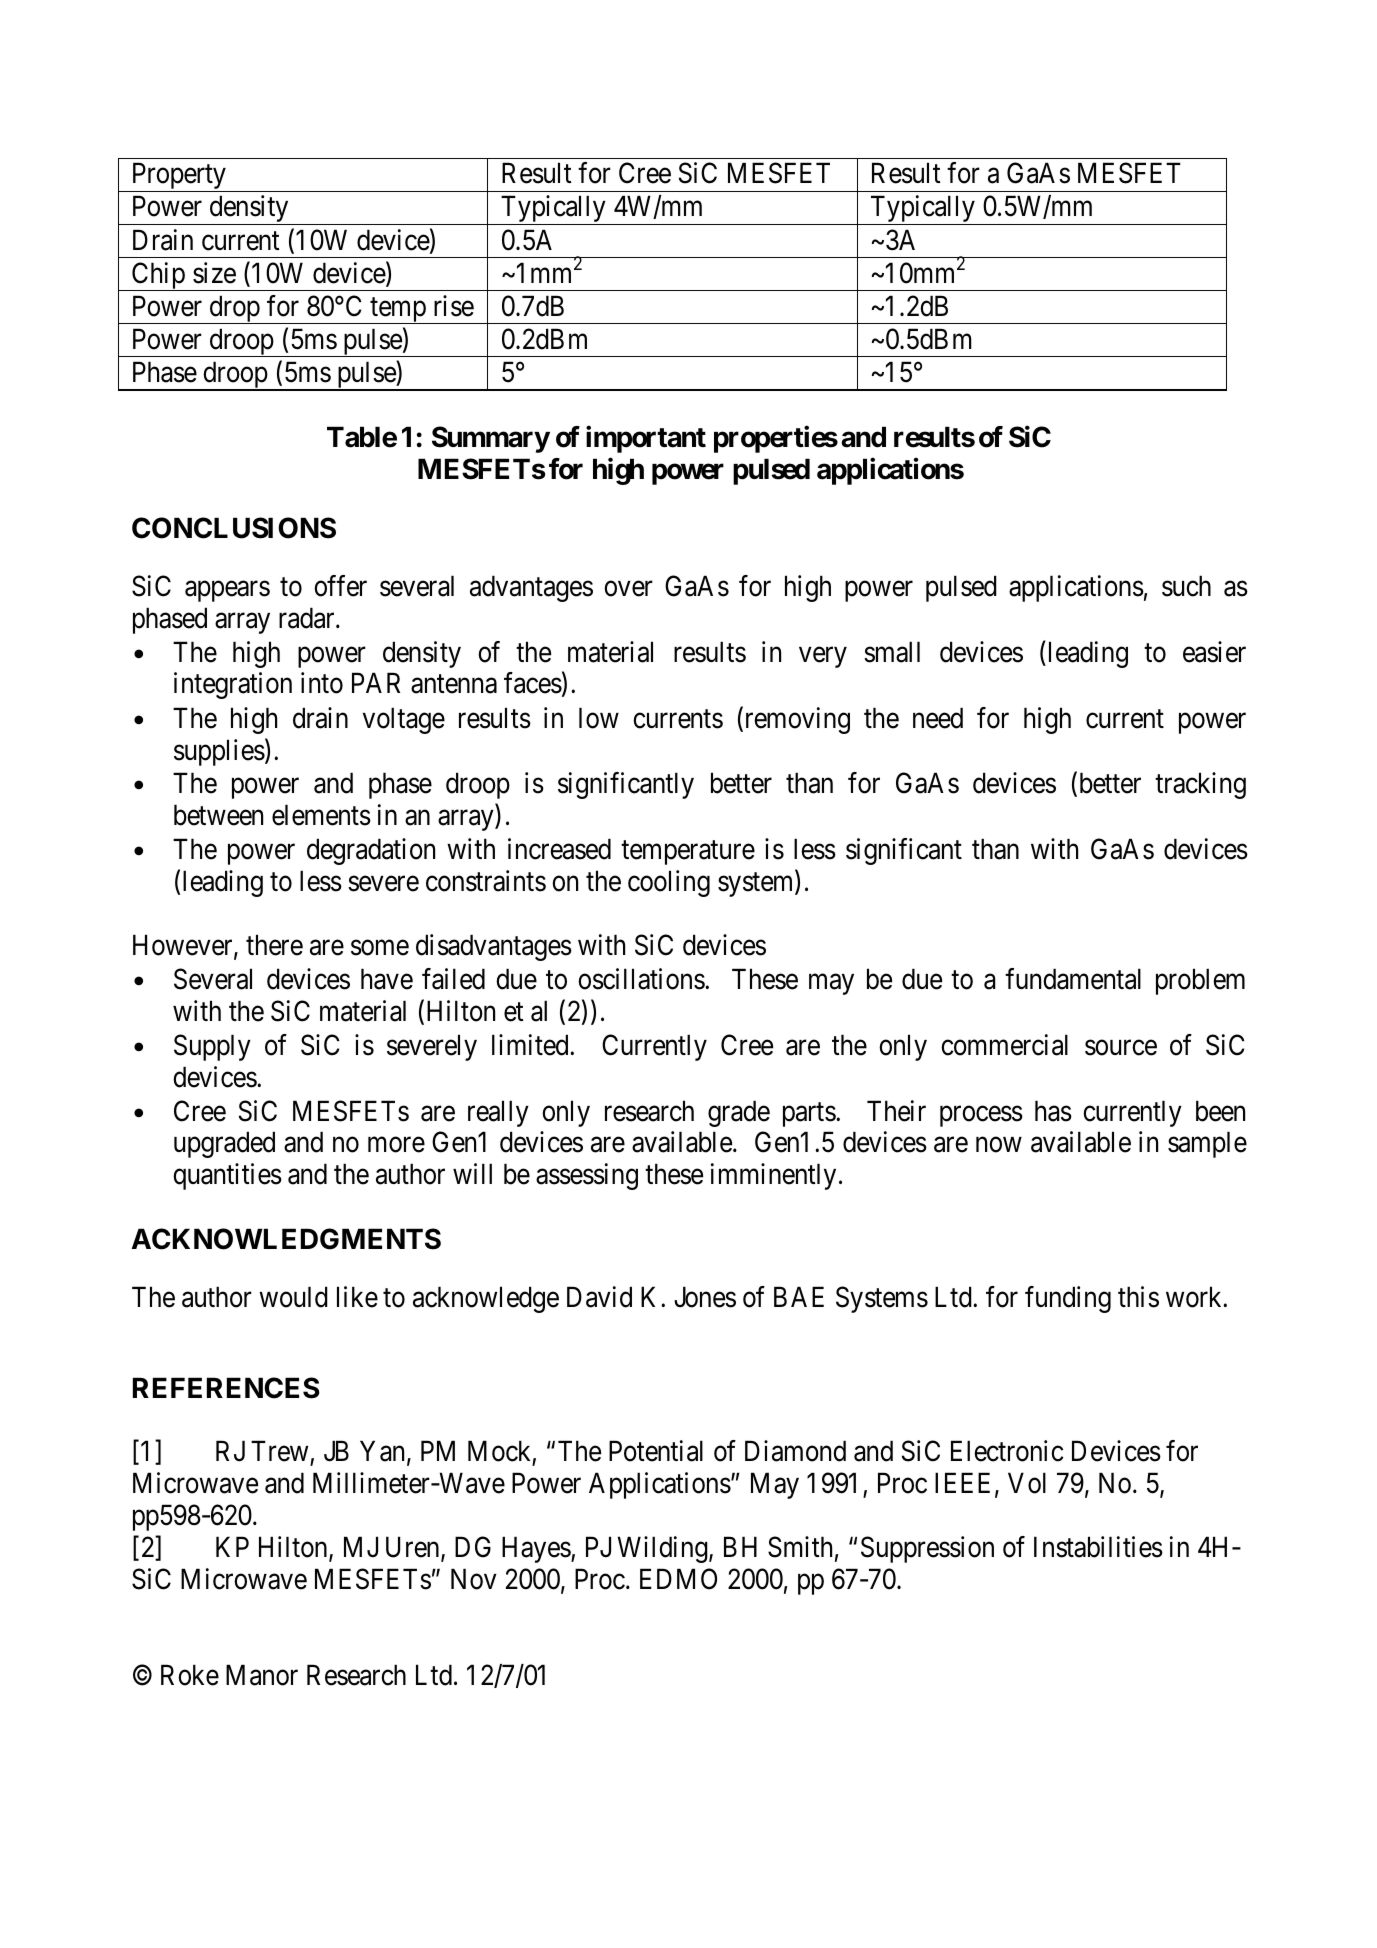  What do you see at coordinates (454, 306) in the page?
I see `rise` at bounding box center [454, 306].
